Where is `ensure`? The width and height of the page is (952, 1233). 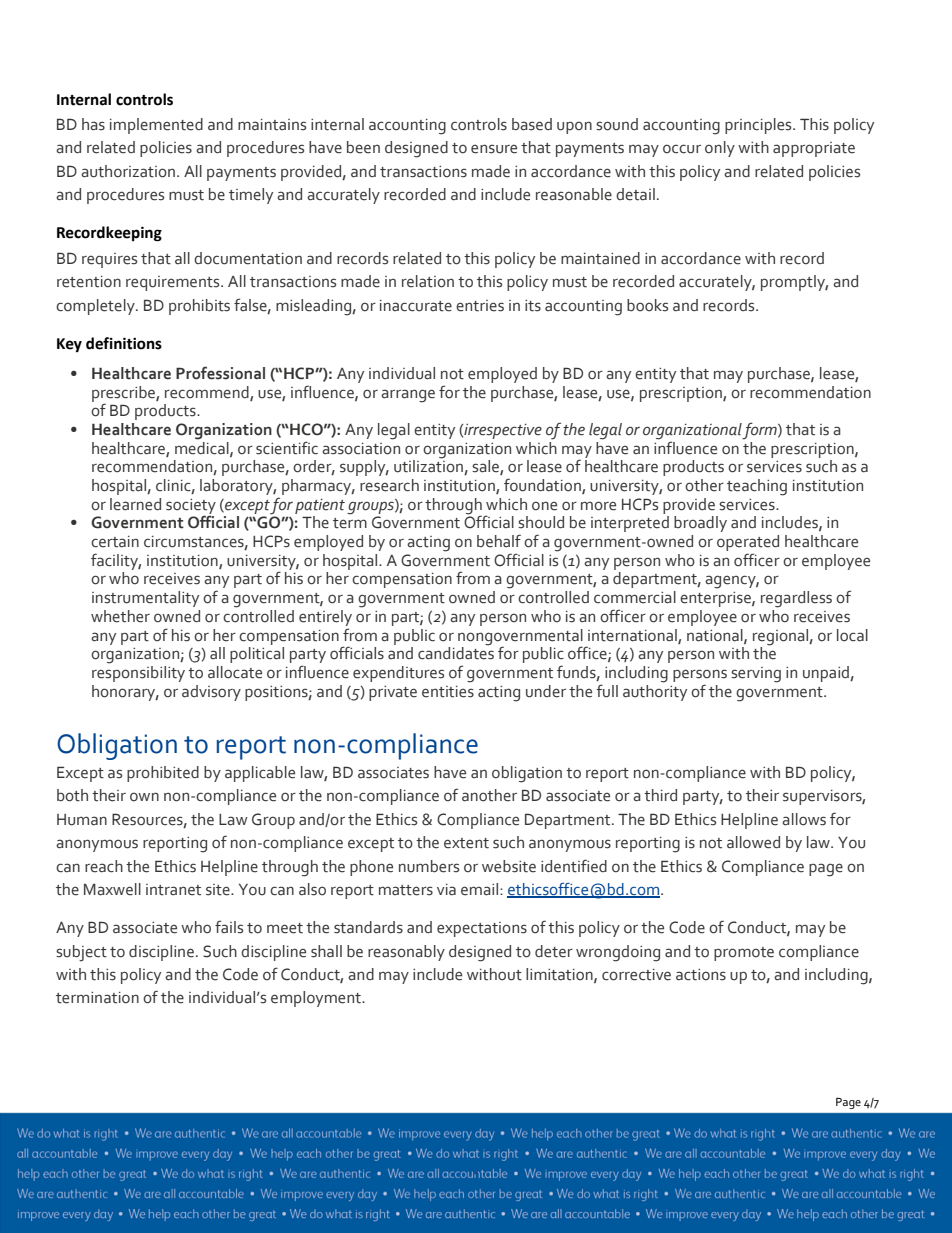
ensure is located at coordinates (494, 149).
